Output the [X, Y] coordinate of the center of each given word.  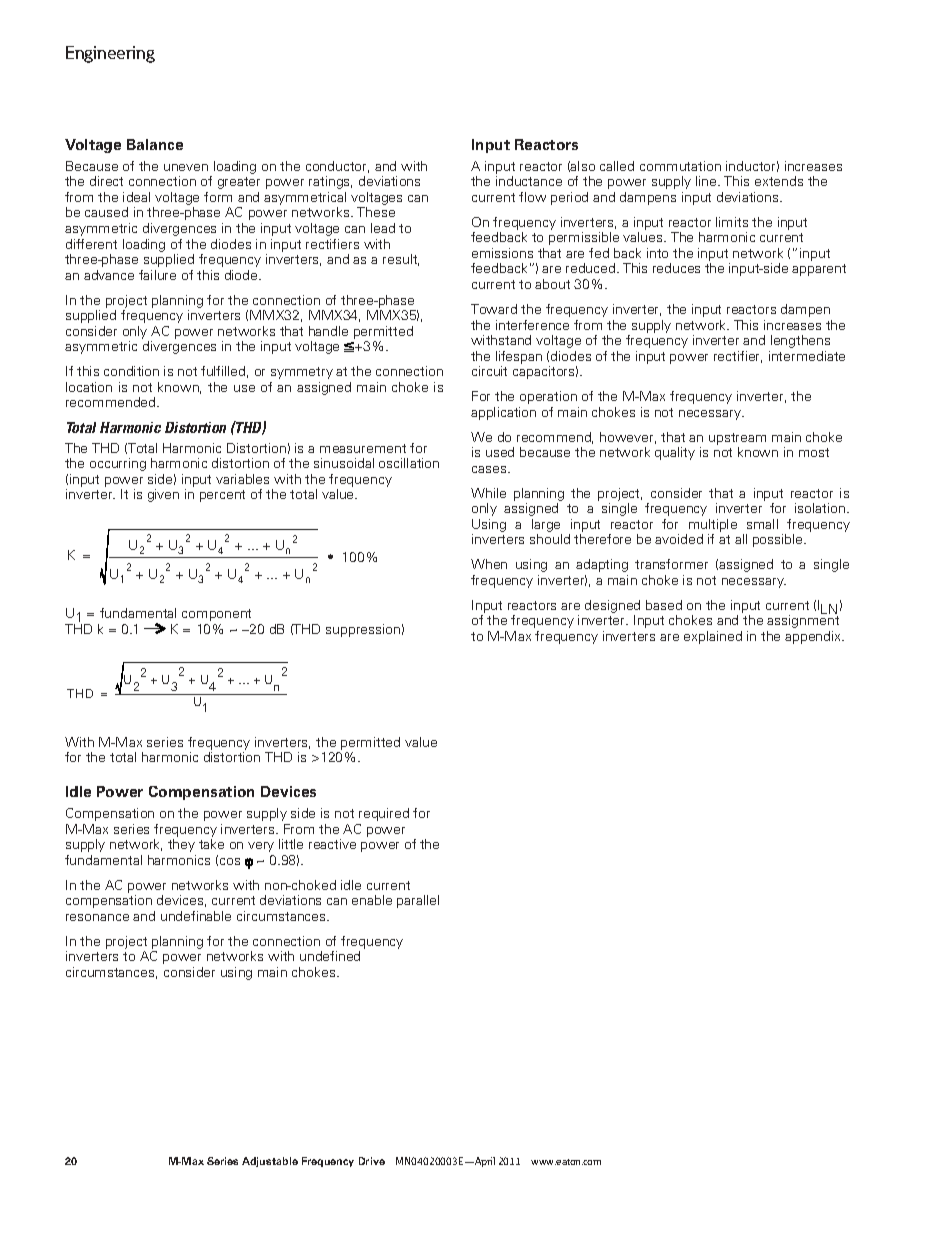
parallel [418, 901]
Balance [155, 144]
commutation [680, 166]
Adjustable [270, 1162]
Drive [372, 1161]
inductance [529, 181]
